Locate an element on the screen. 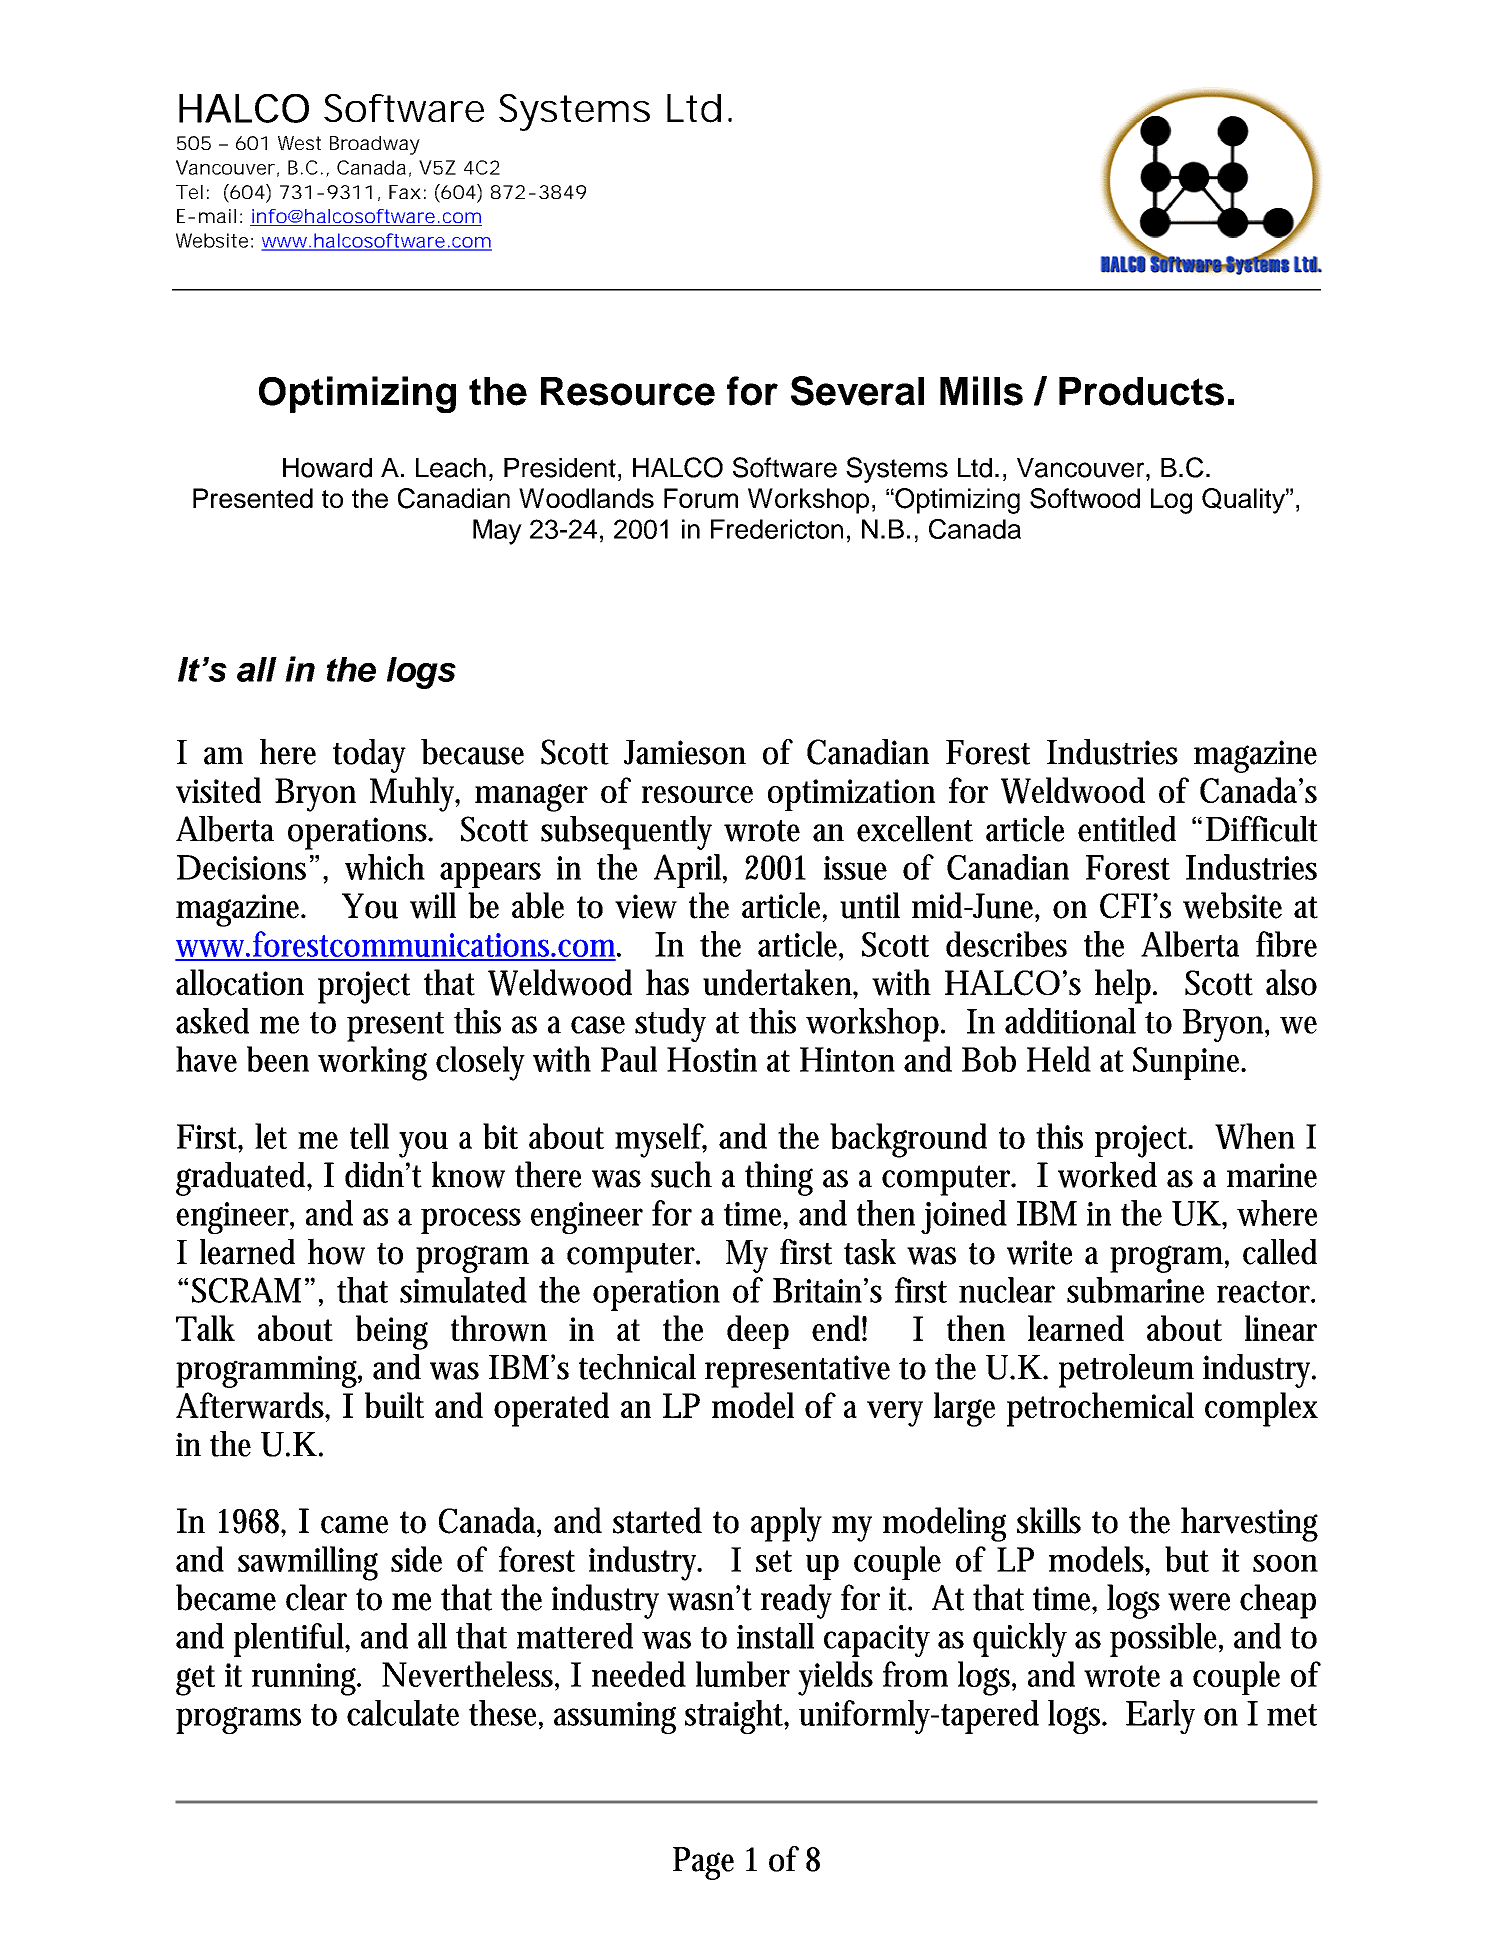 Image resolution: width=1493 pixels, height=1933 pixels. Products is located at coordinates (1141, 391).
